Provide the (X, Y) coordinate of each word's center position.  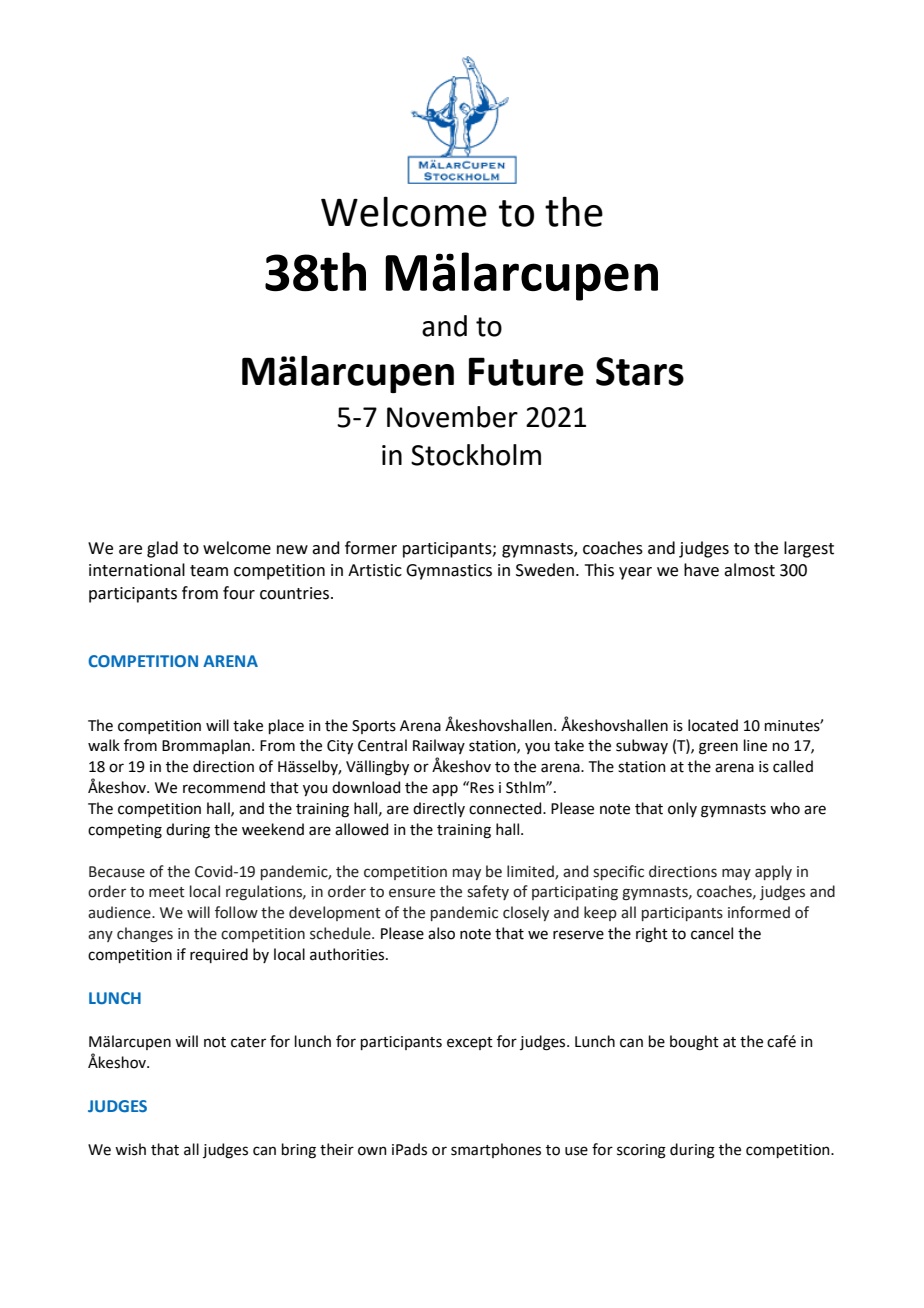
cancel (712, 933)
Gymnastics (449, 572)
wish (130, 1149)
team (209, 571)
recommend (224, 787)
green (718, 748)
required (219, 955)
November (452, 417)
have (701, 570)
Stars (640, 371)
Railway (439, 746)
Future (526, 371)
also (441, 933)
